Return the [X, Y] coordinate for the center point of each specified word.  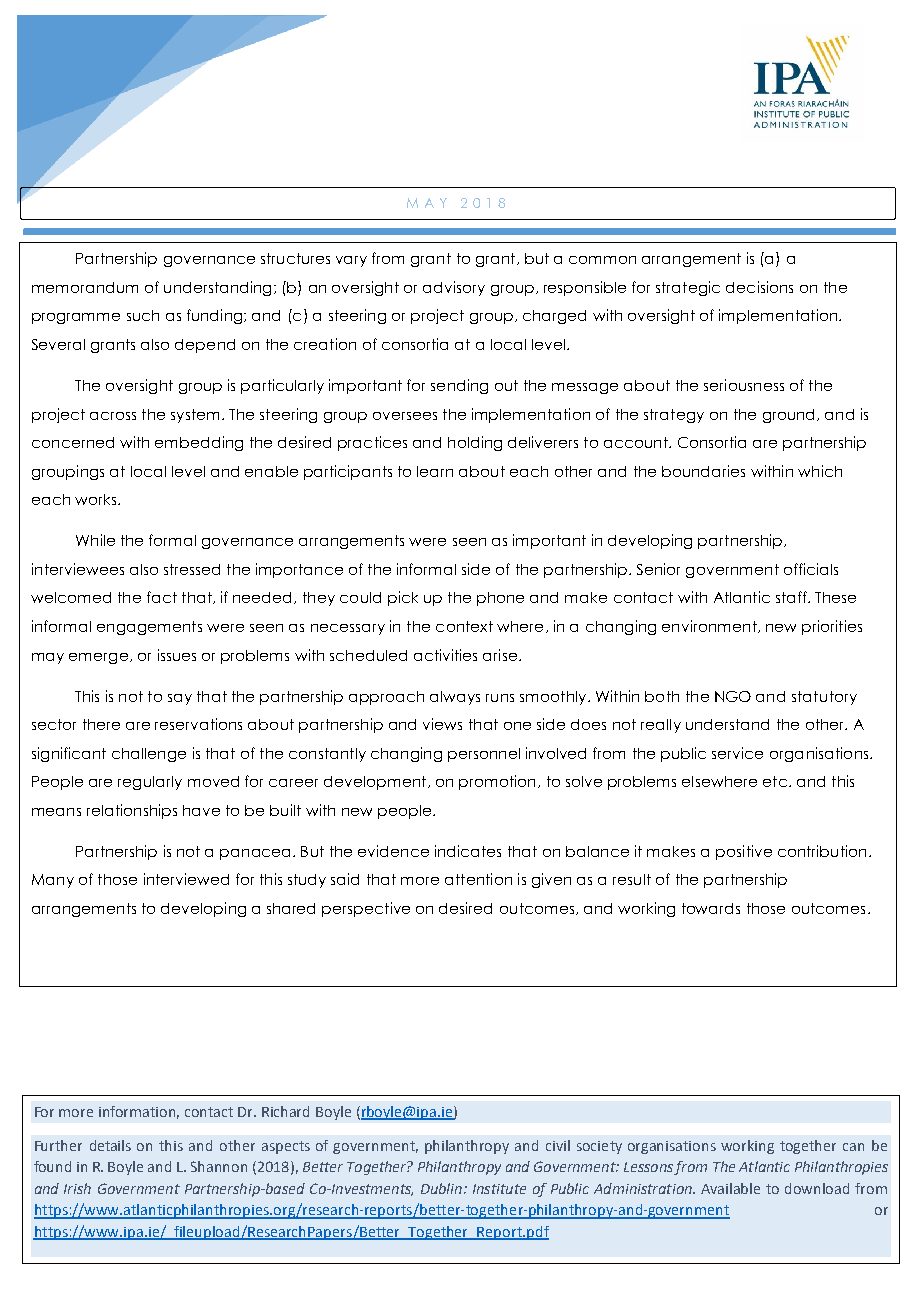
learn [435, 471]
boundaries [703, 471]
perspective [366, 909]
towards [711, 908]
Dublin [441, 1188]
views [442, 724]
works [97, 499]
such [143, 315]
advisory [454, 288]
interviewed [186, 879]
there [101, 724]
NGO [733, 696]
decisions [759, 287]
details [110, 1145]
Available [730, 1188]
